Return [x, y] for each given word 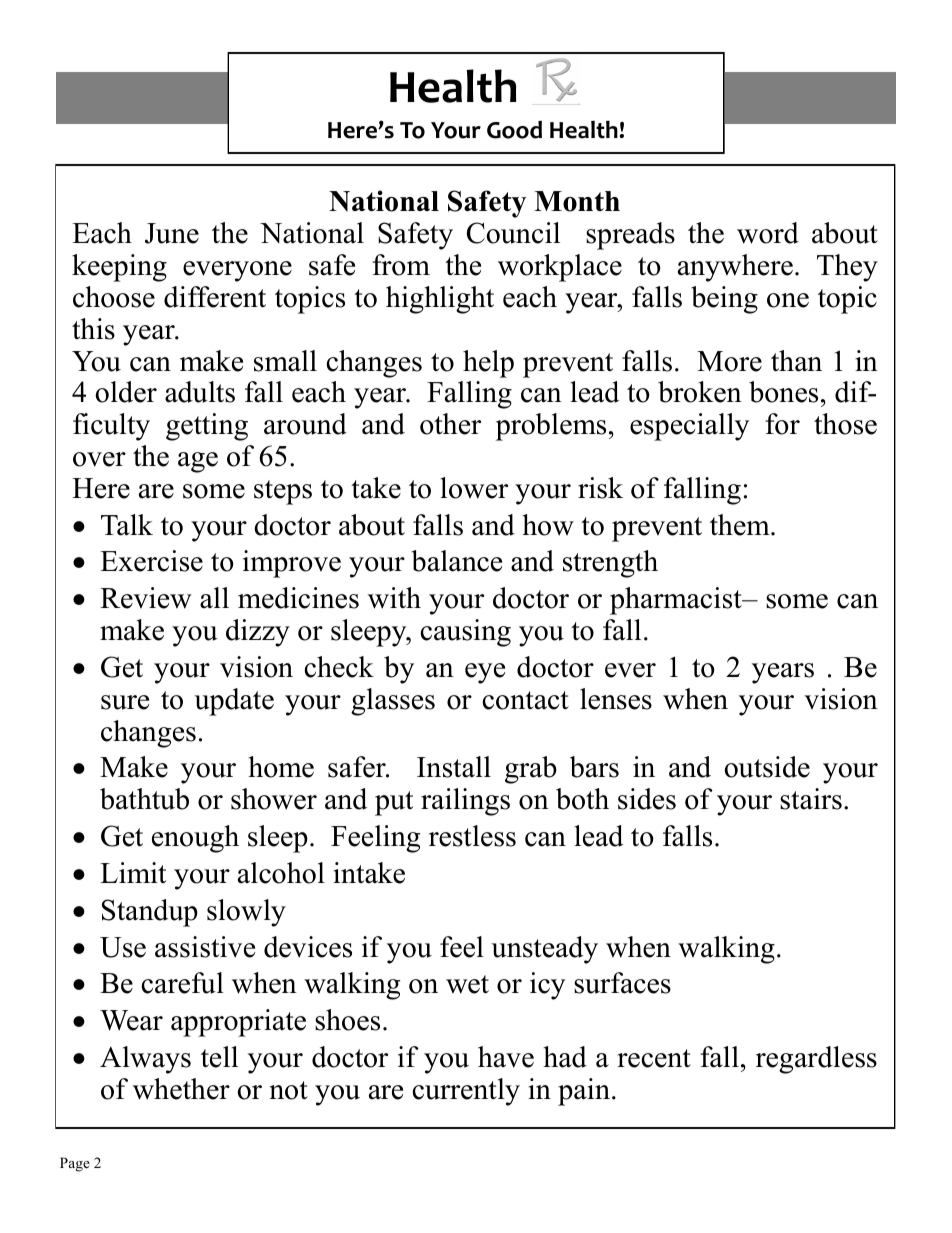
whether [181, 1089]
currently [466, 1092]
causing [465, 633]
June [172, 233]
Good [514, 130]
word [768, 233]
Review [146, 598]
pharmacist [677, 601]
